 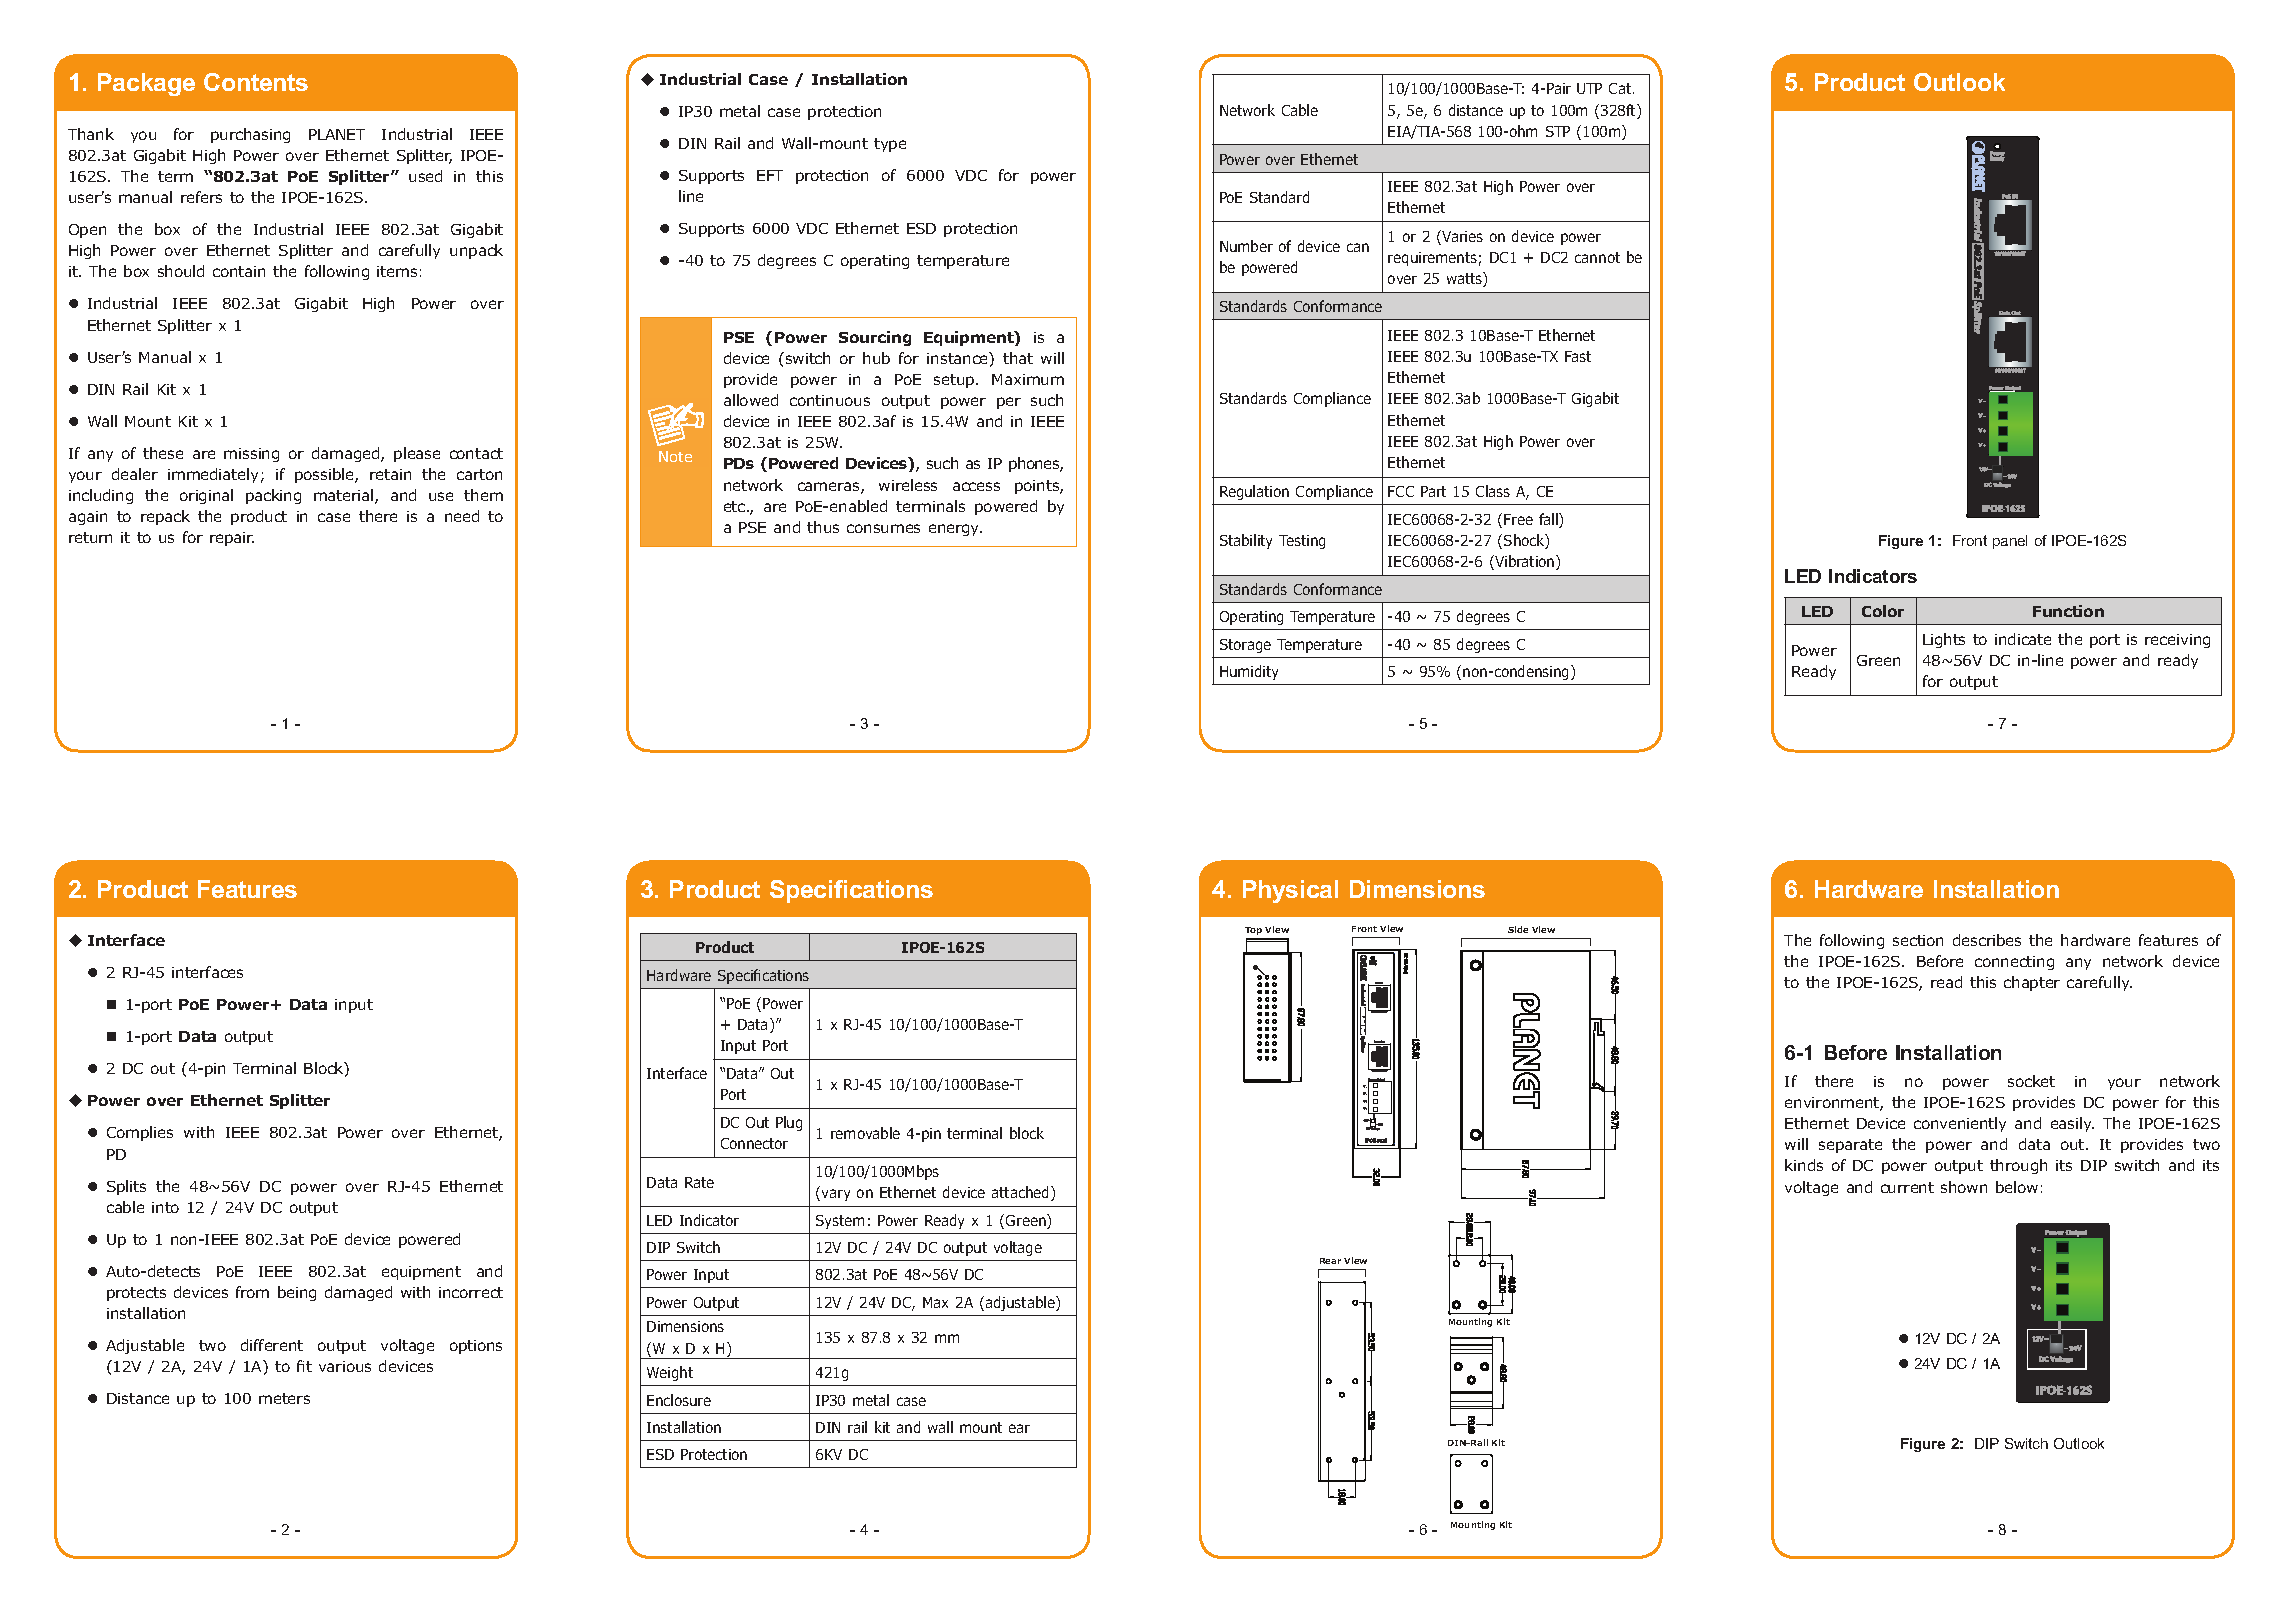 I want to click on purchasing, so click(x=250, y=135).
